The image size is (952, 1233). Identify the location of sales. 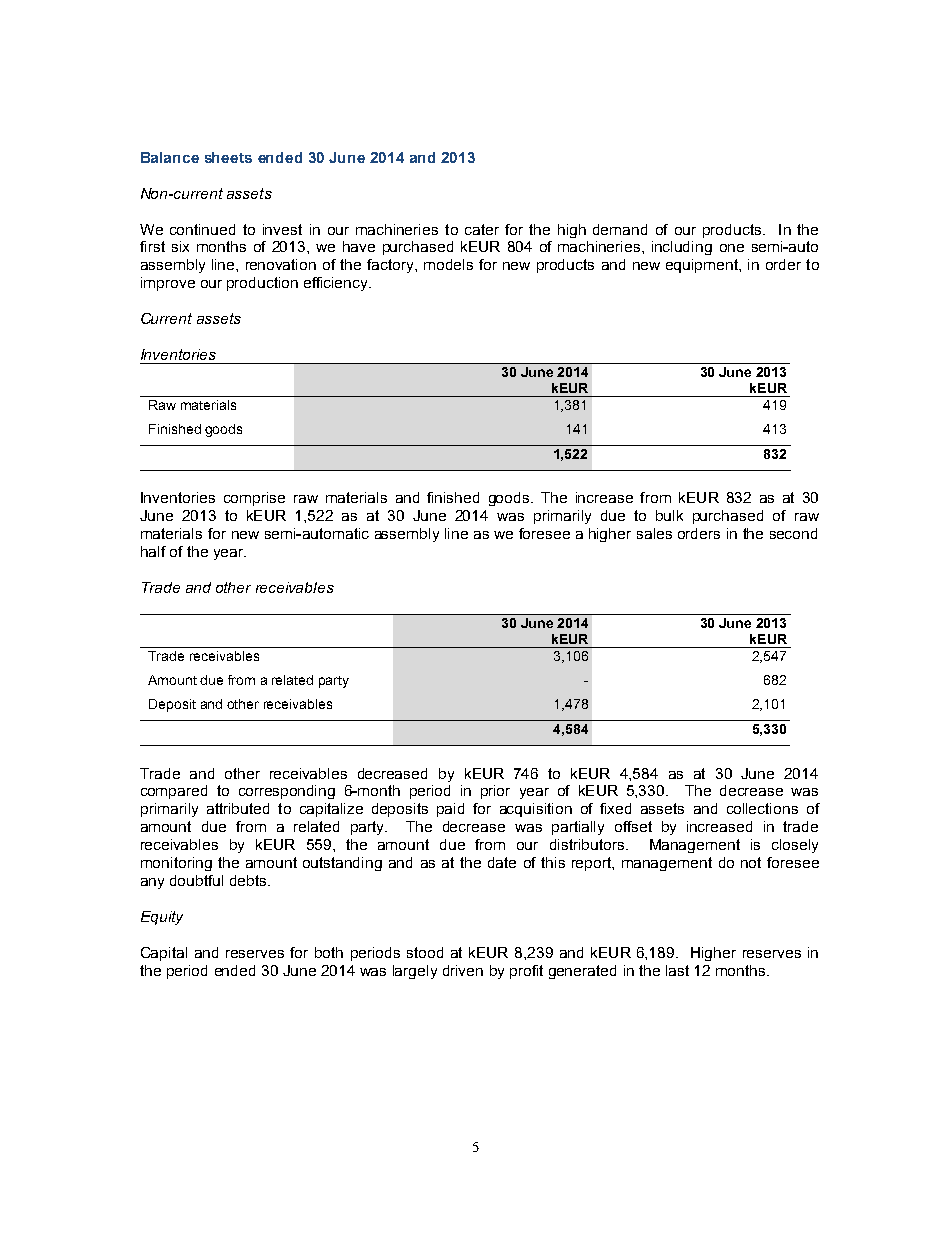
(654, 533).
